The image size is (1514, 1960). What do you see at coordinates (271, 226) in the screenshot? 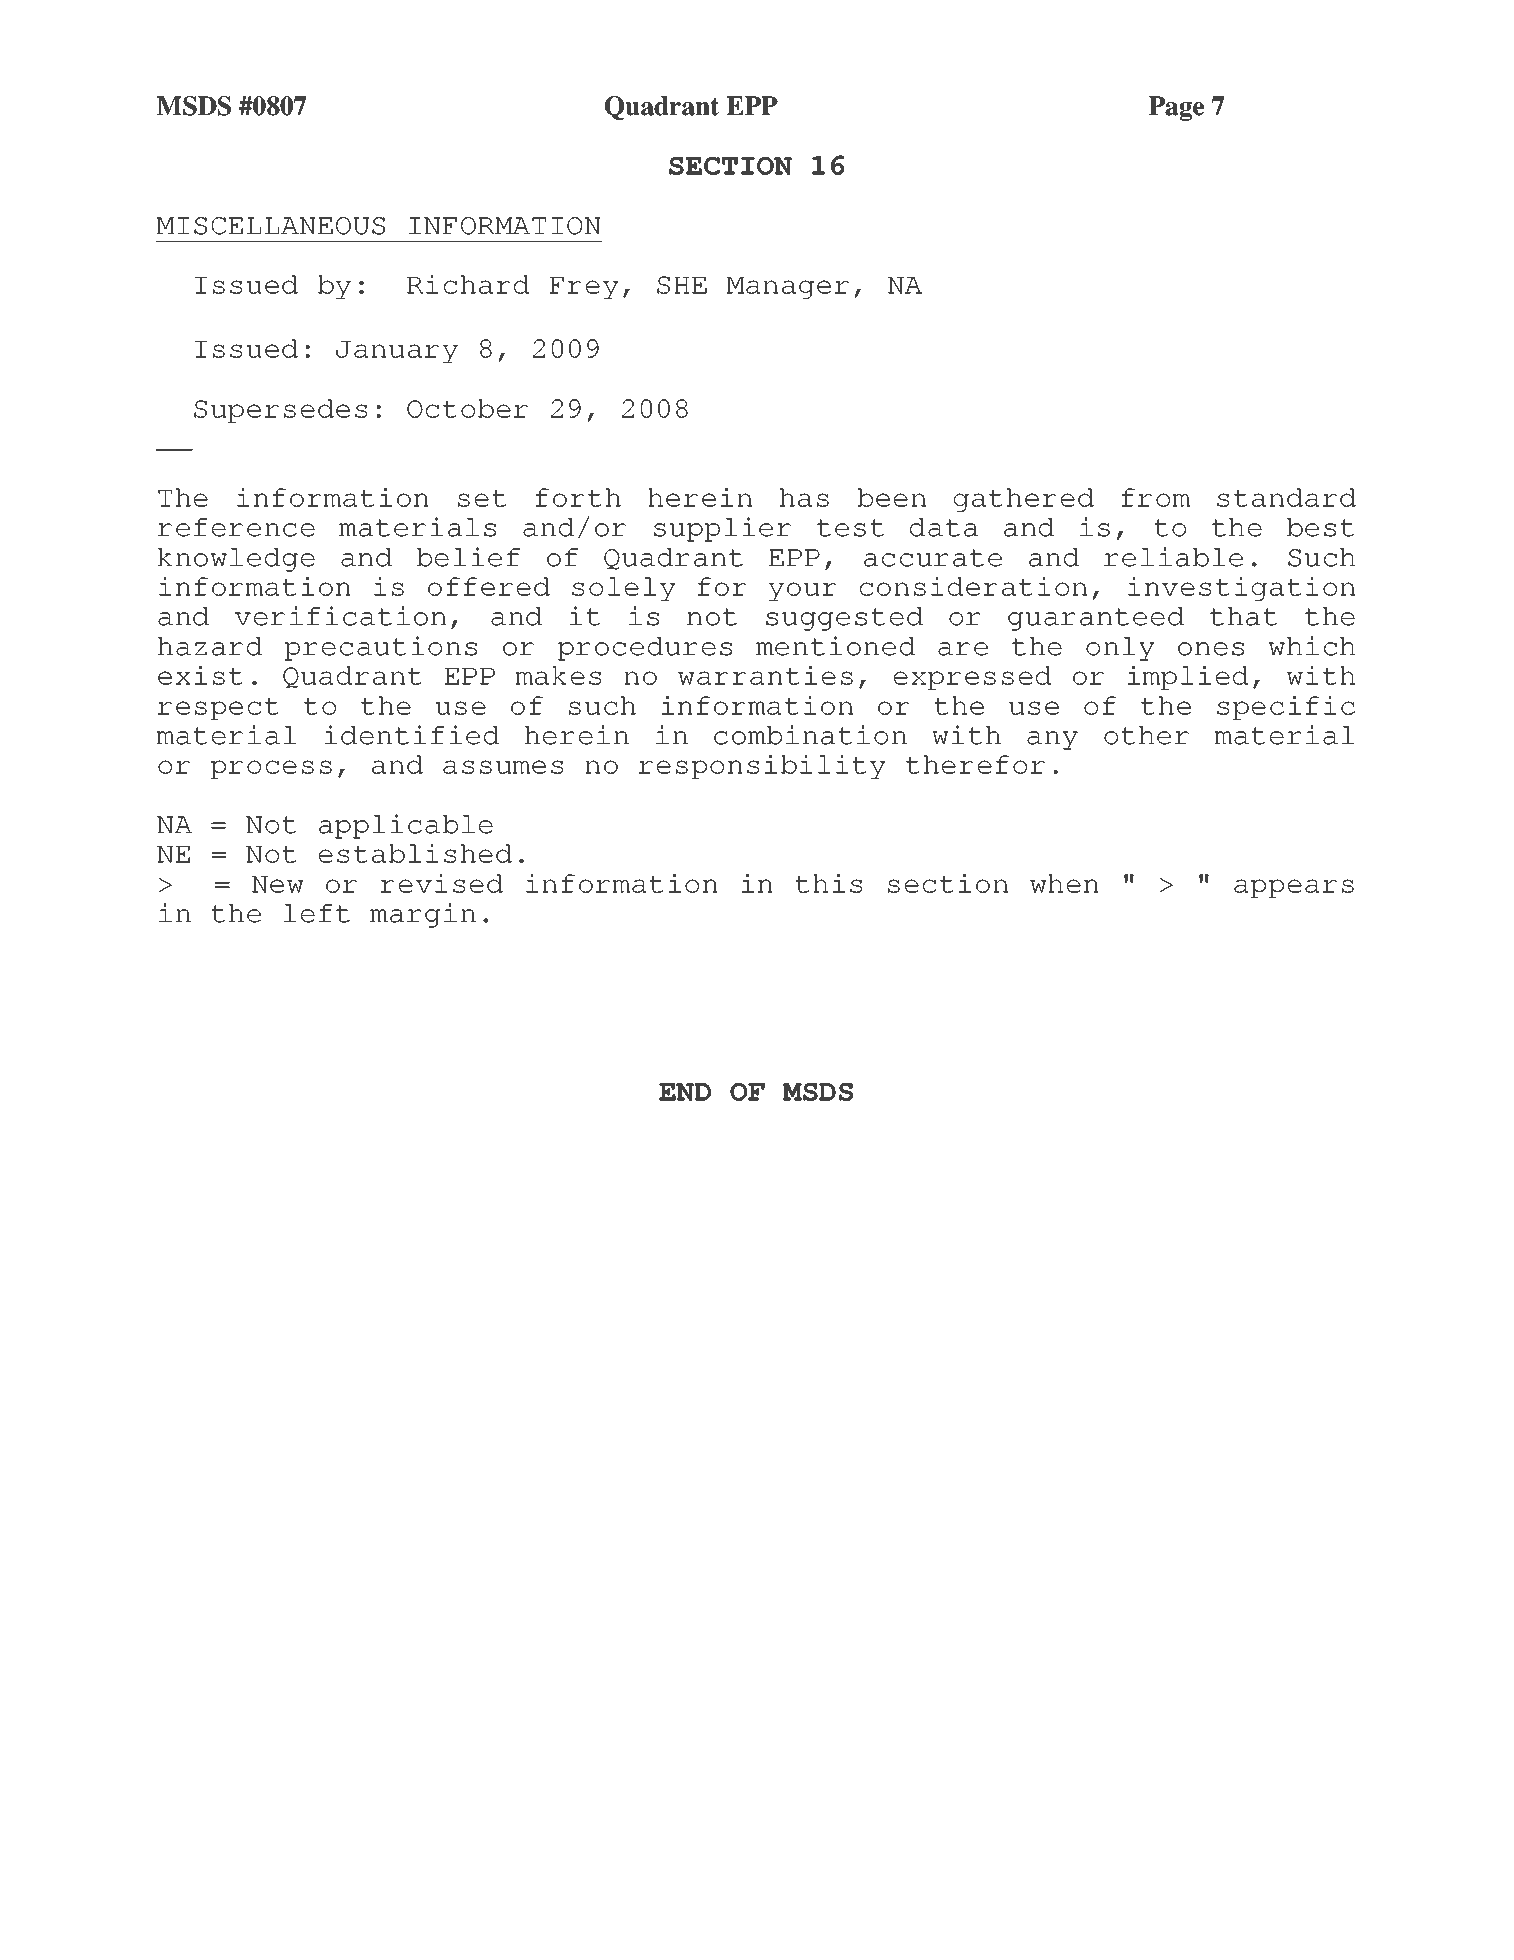
I see `MISCELLANEOUS` at bounding box center [271, 226].
